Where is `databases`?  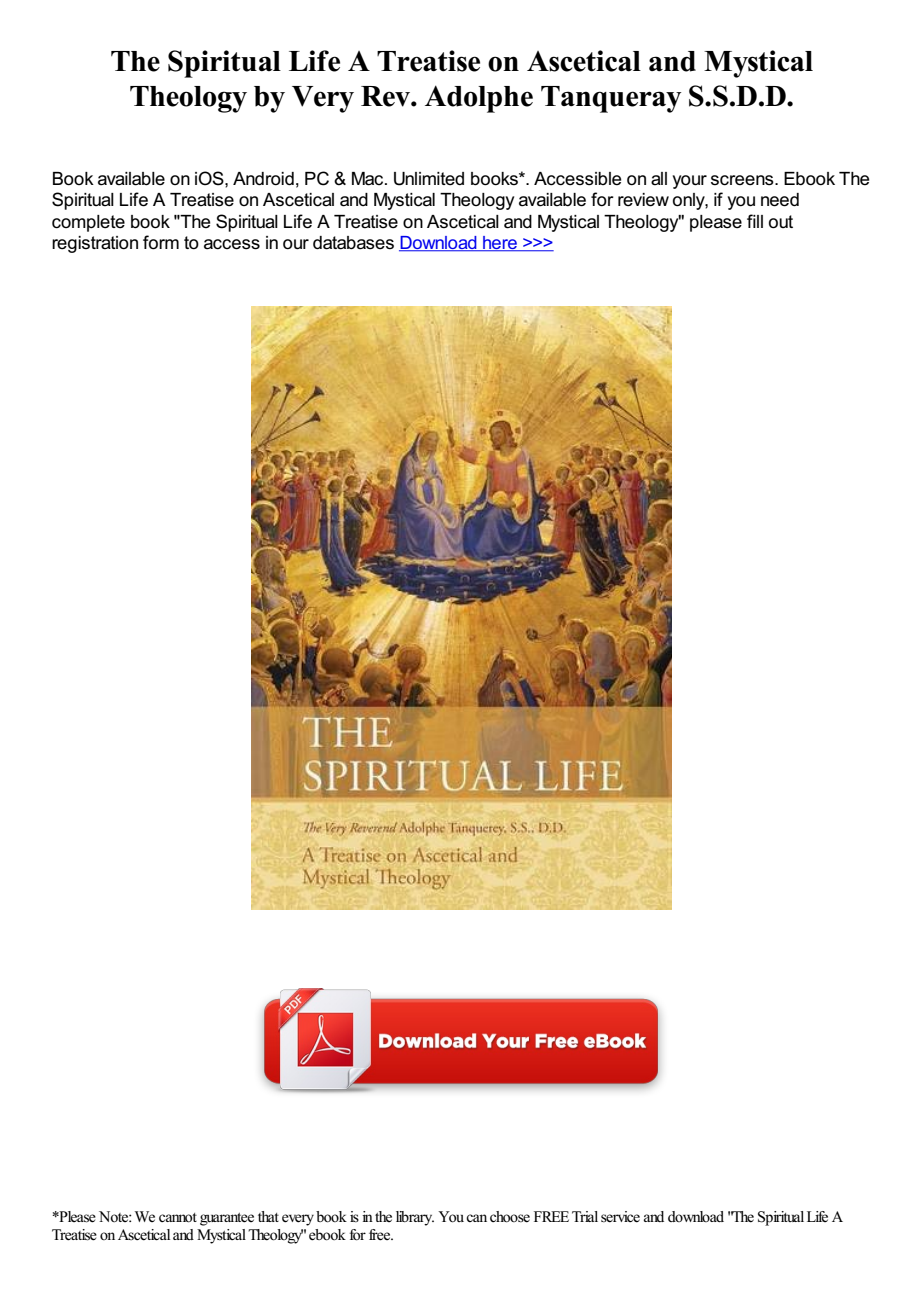 databases is located at coordinates (353, 243).
